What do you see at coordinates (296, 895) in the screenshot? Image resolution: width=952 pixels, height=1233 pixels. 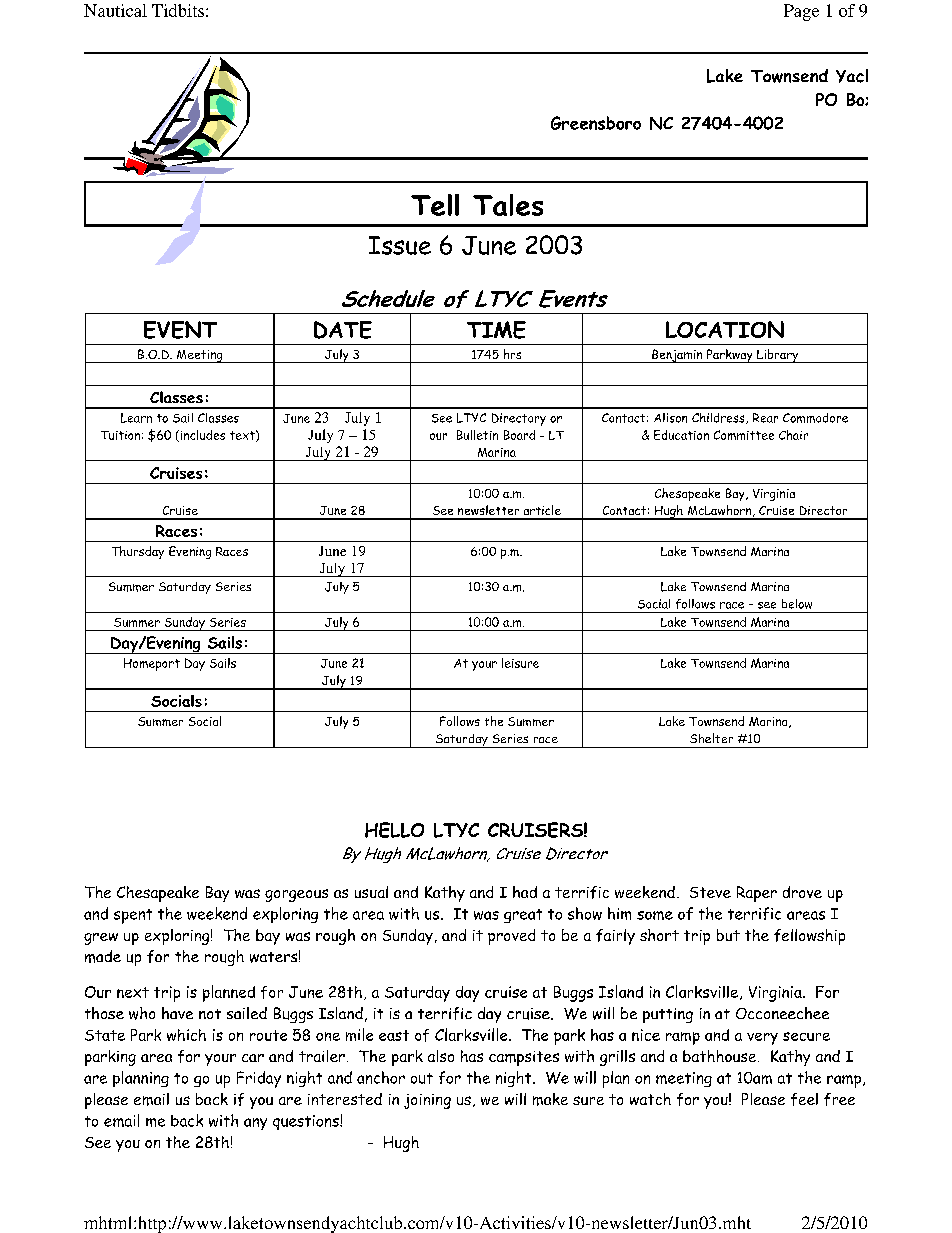 I see `gorgeous` at bounding box center [296, 895].
